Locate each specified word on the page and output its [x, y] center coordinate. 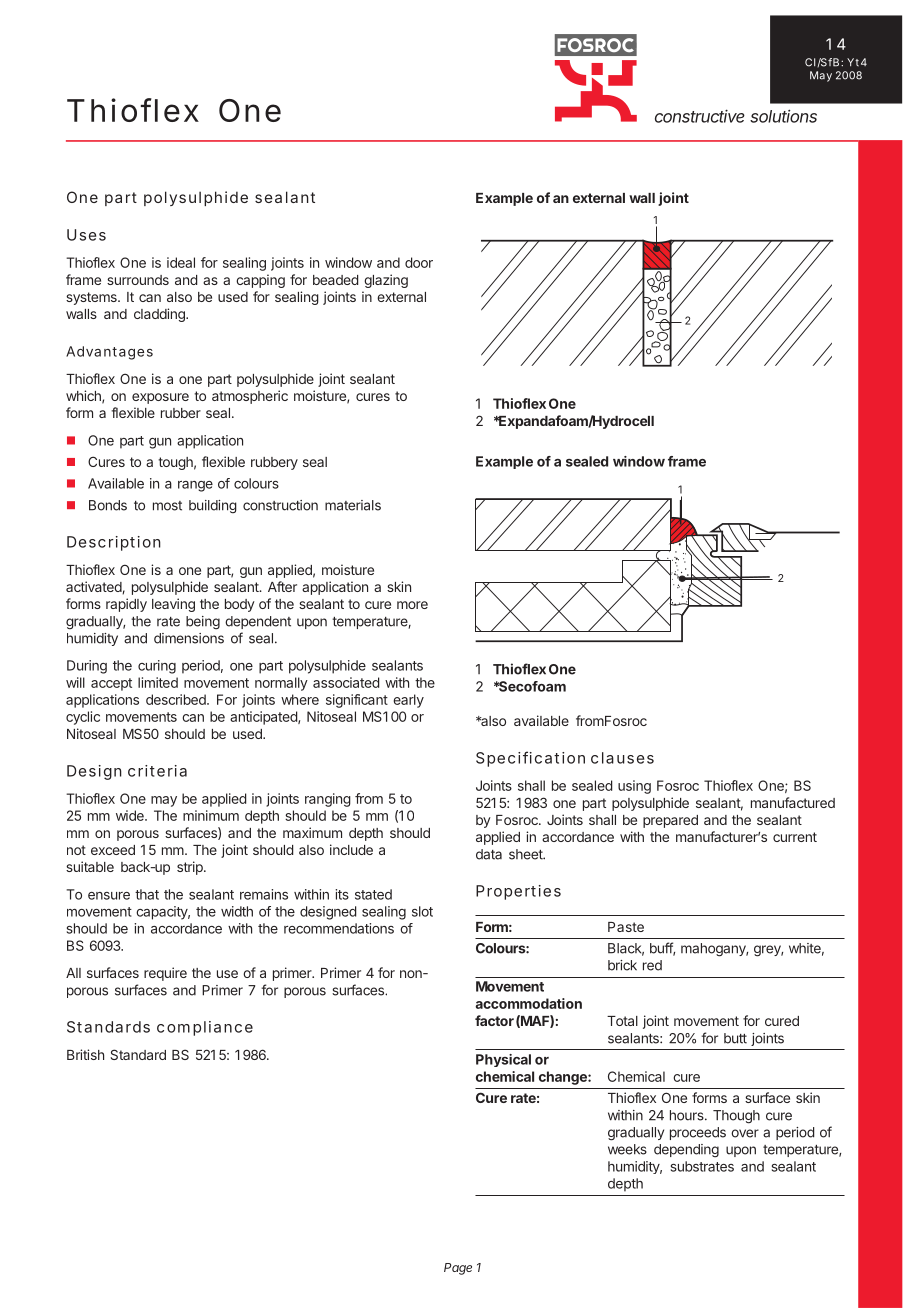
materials [353, 505]
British [85, 1054]
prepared [670, 821]
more [412, 605]
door [419, 262]
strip [191, 868]
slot [422, 911]
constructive [700, 116]
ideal [181, 262]
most [167, 506]
